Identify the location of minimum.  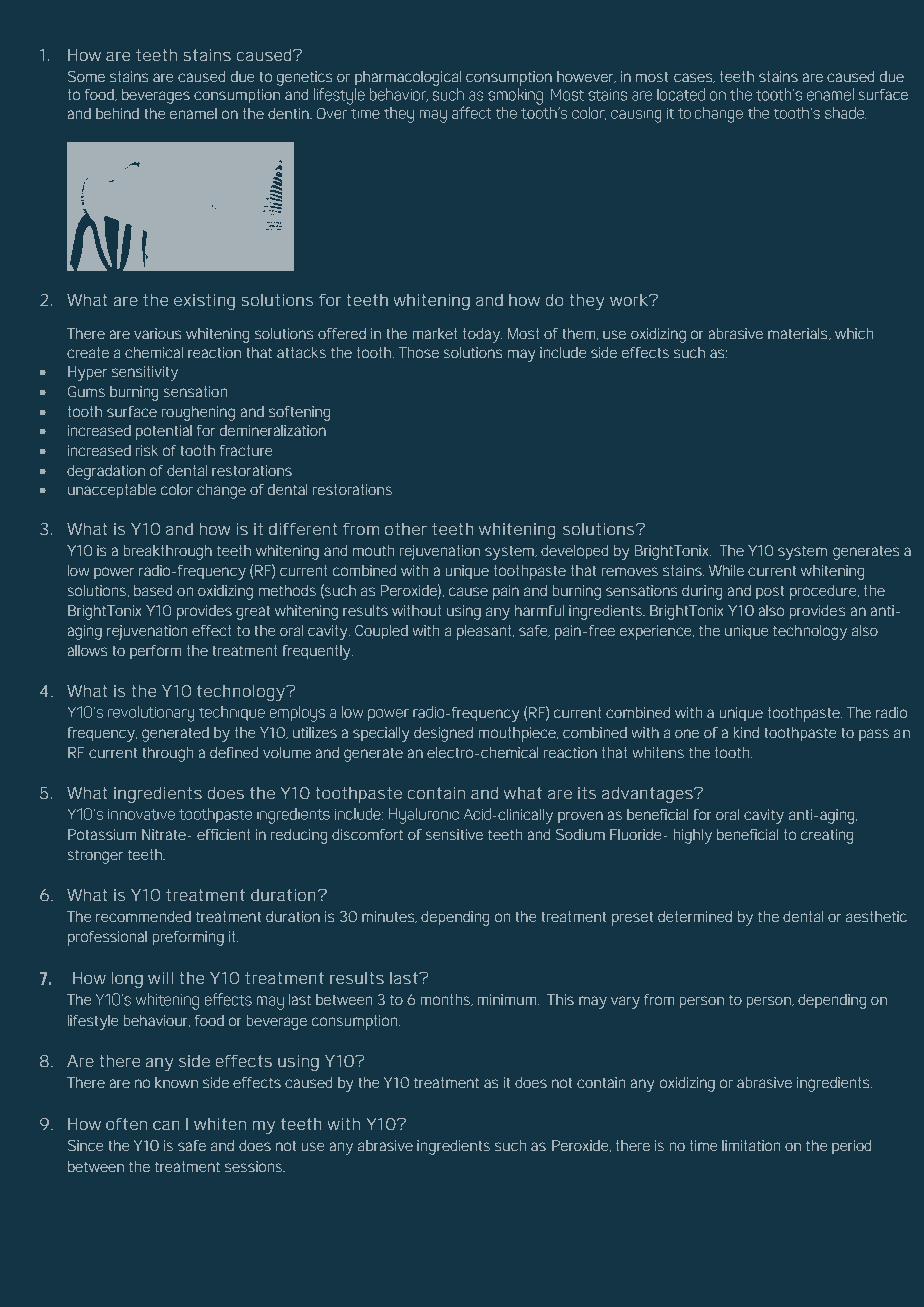
(506, 999).
